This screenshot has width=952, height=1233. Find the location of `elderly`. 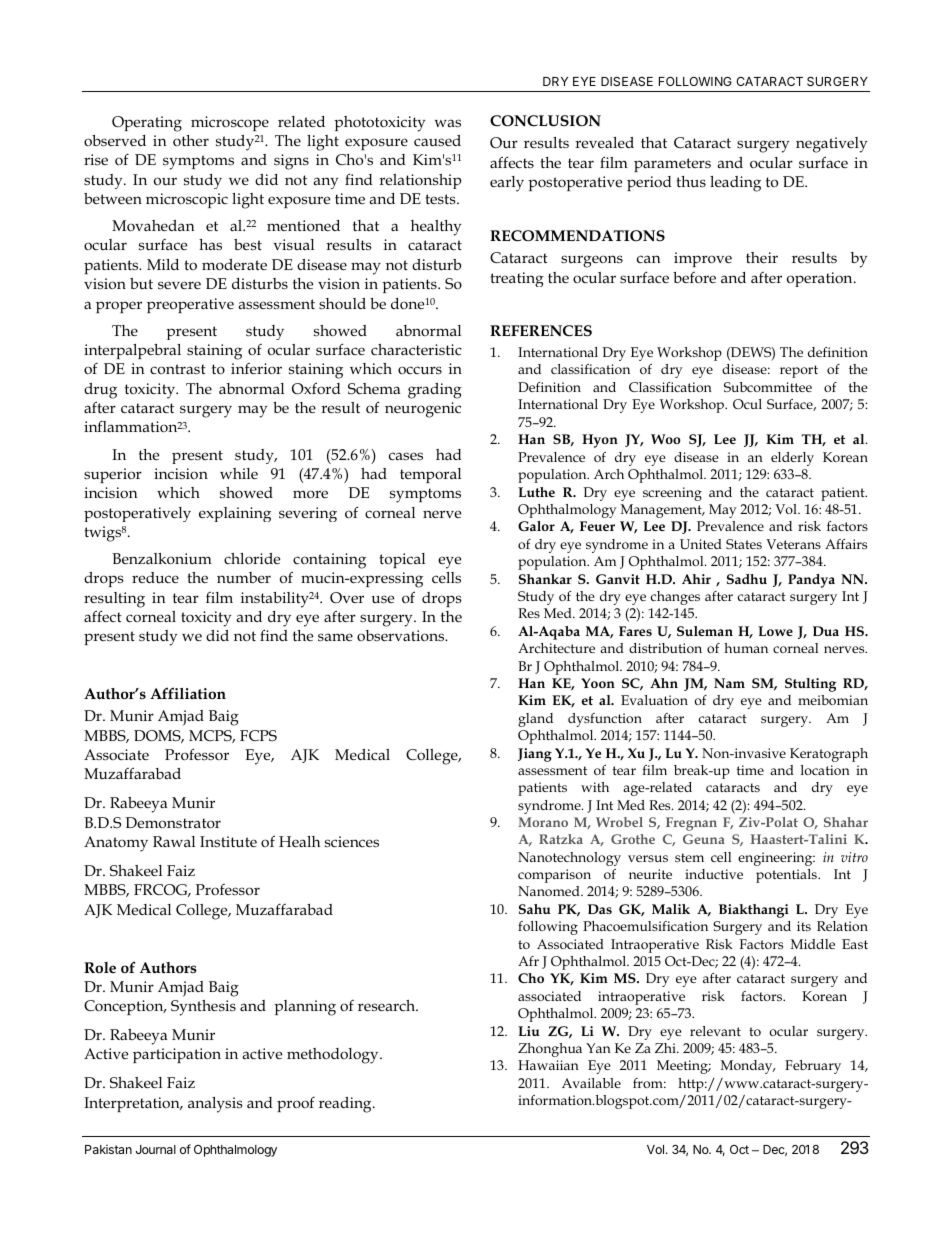

elderly is located at coordinates (792, 459).
